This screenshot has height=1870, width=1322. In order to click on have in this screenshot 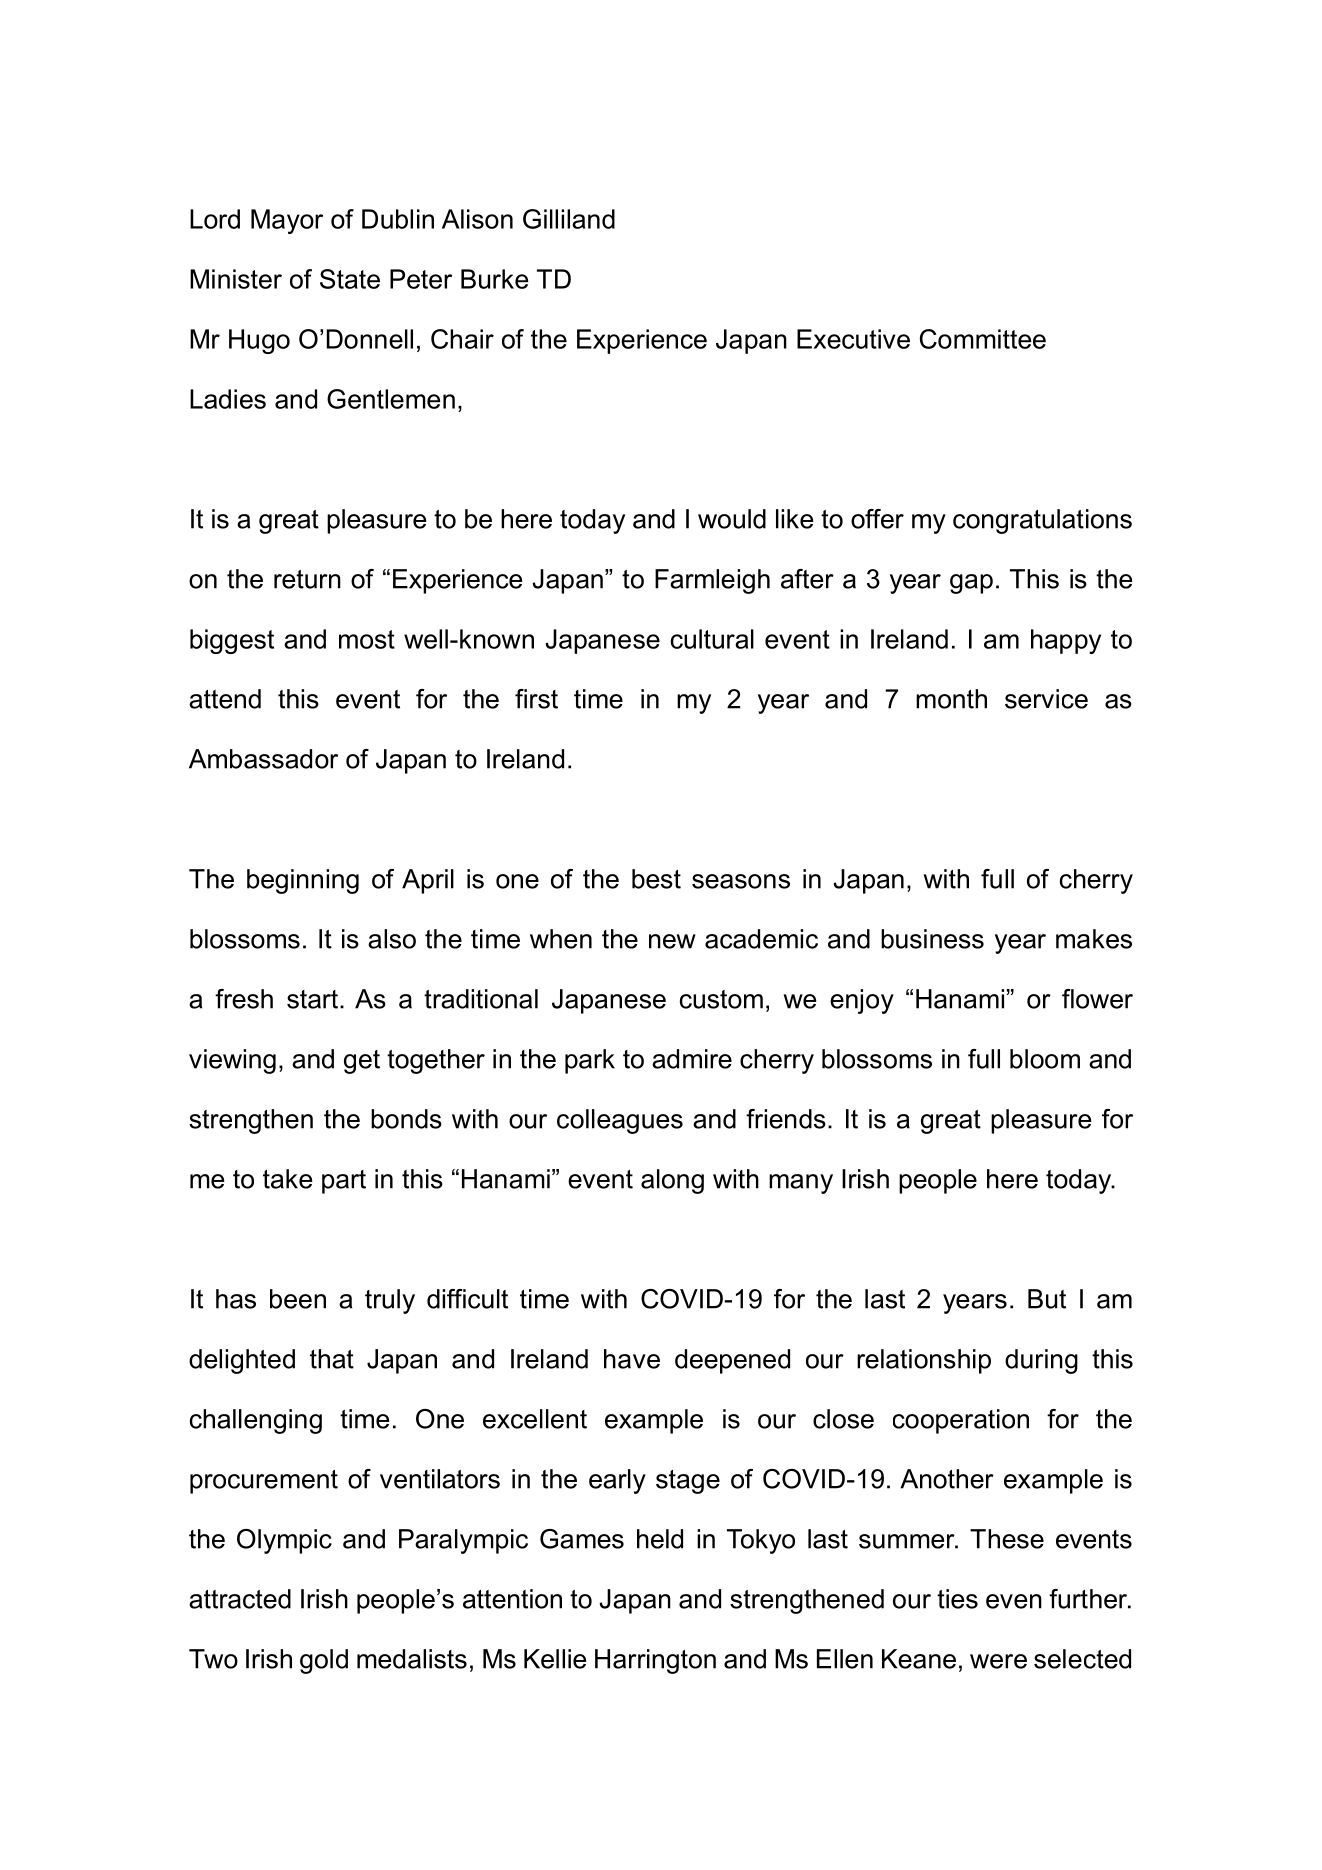, I will do `click(632, 1359)`.
